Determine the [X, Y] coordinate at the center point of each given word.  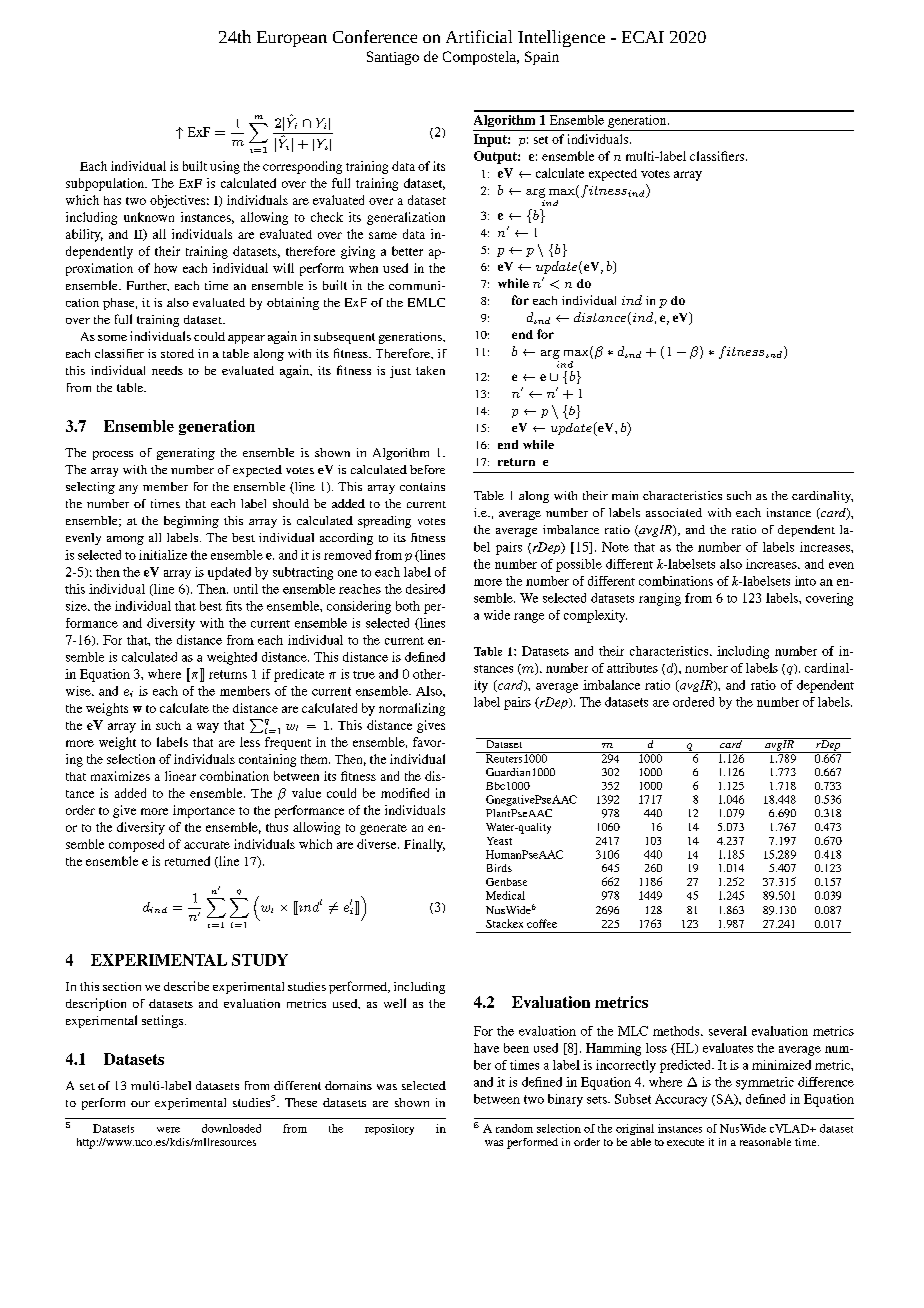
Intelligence [561, 38]
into [805, 581]
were [168, 1130]
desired [425, 589]
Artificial [479, 36]
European [292, 39]
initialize [163, 555]
